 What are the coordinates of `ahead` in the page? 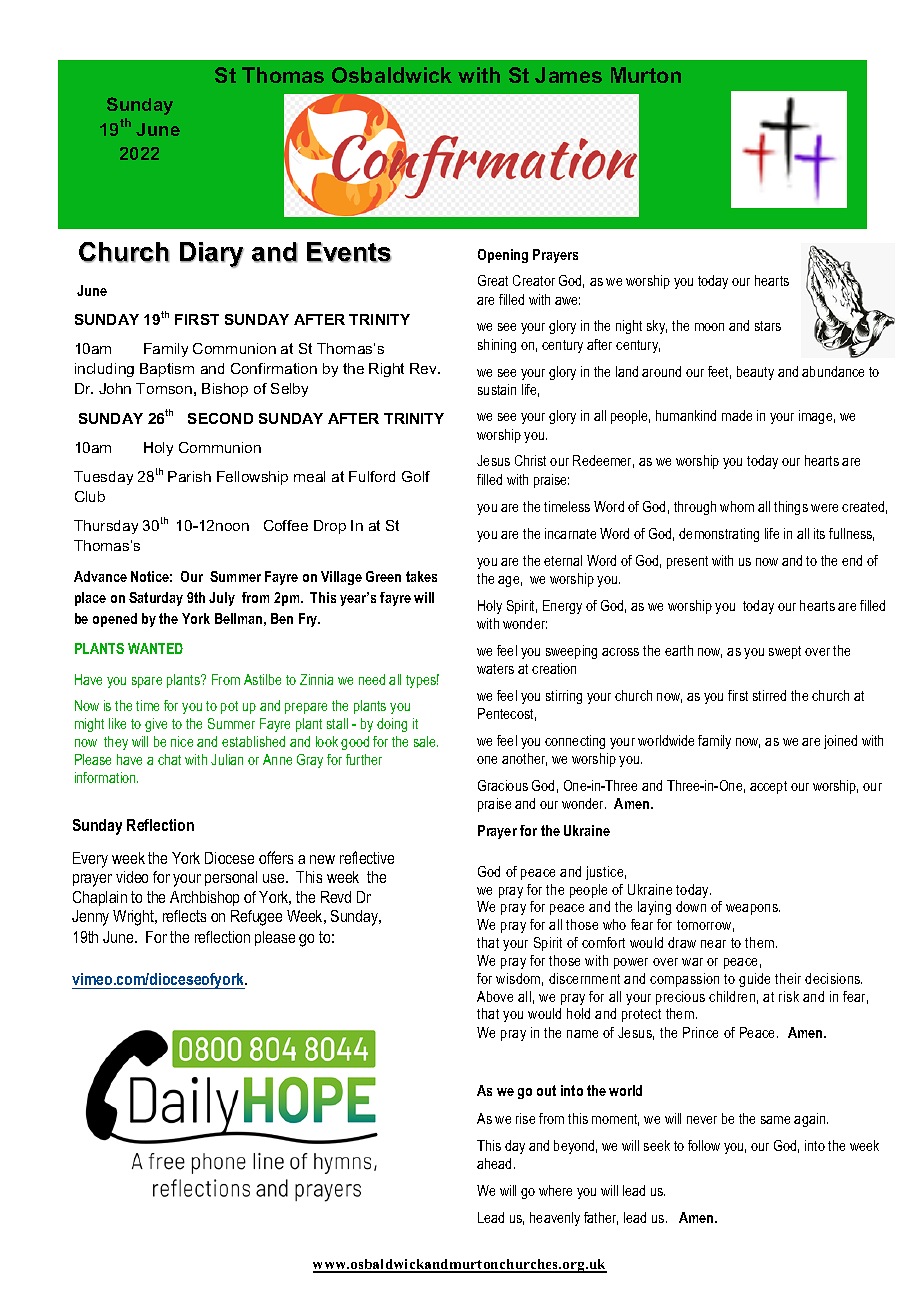 It's located at (496, 1163).
